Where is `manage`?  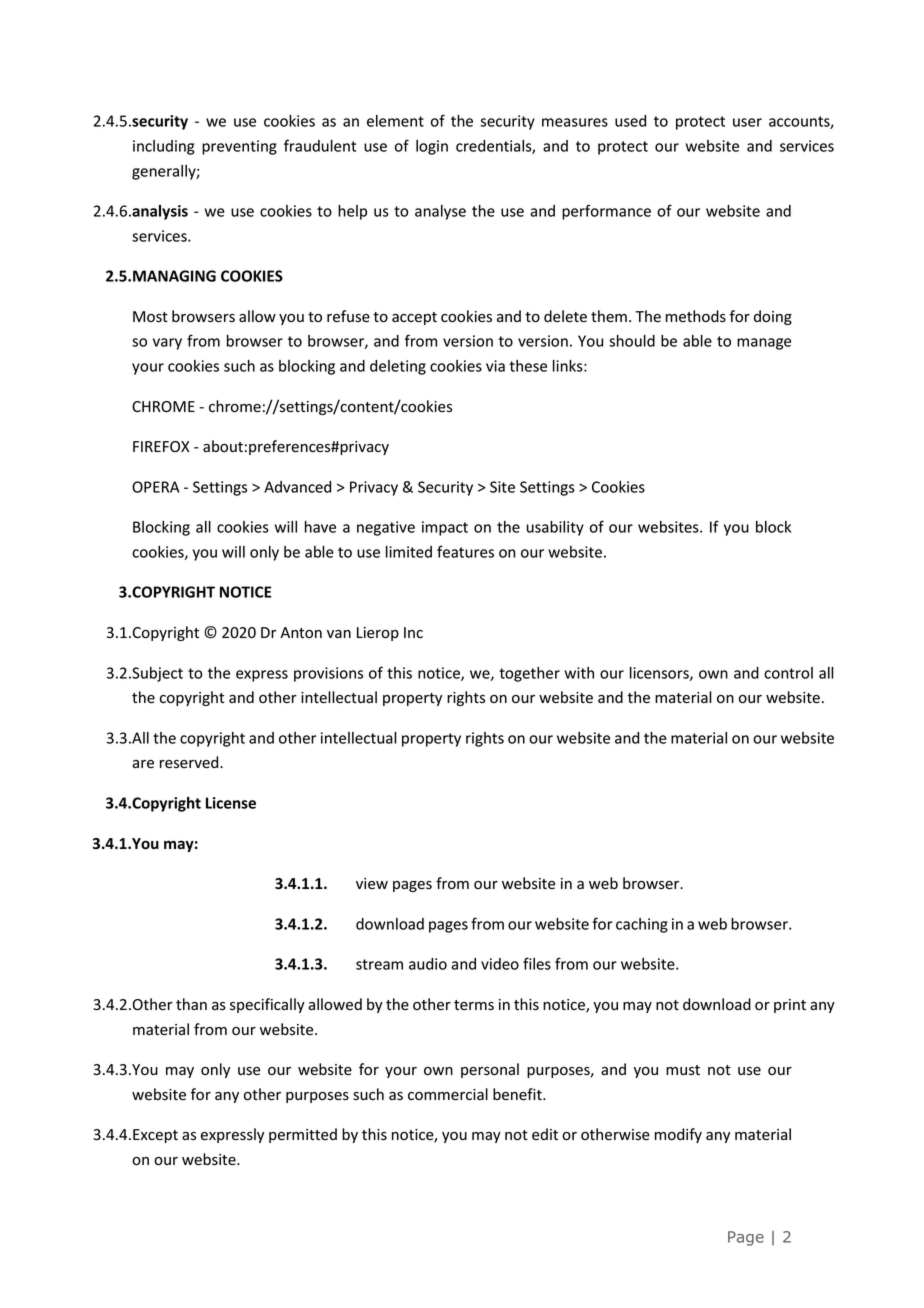 manage is located at coordinates (764, 344).
